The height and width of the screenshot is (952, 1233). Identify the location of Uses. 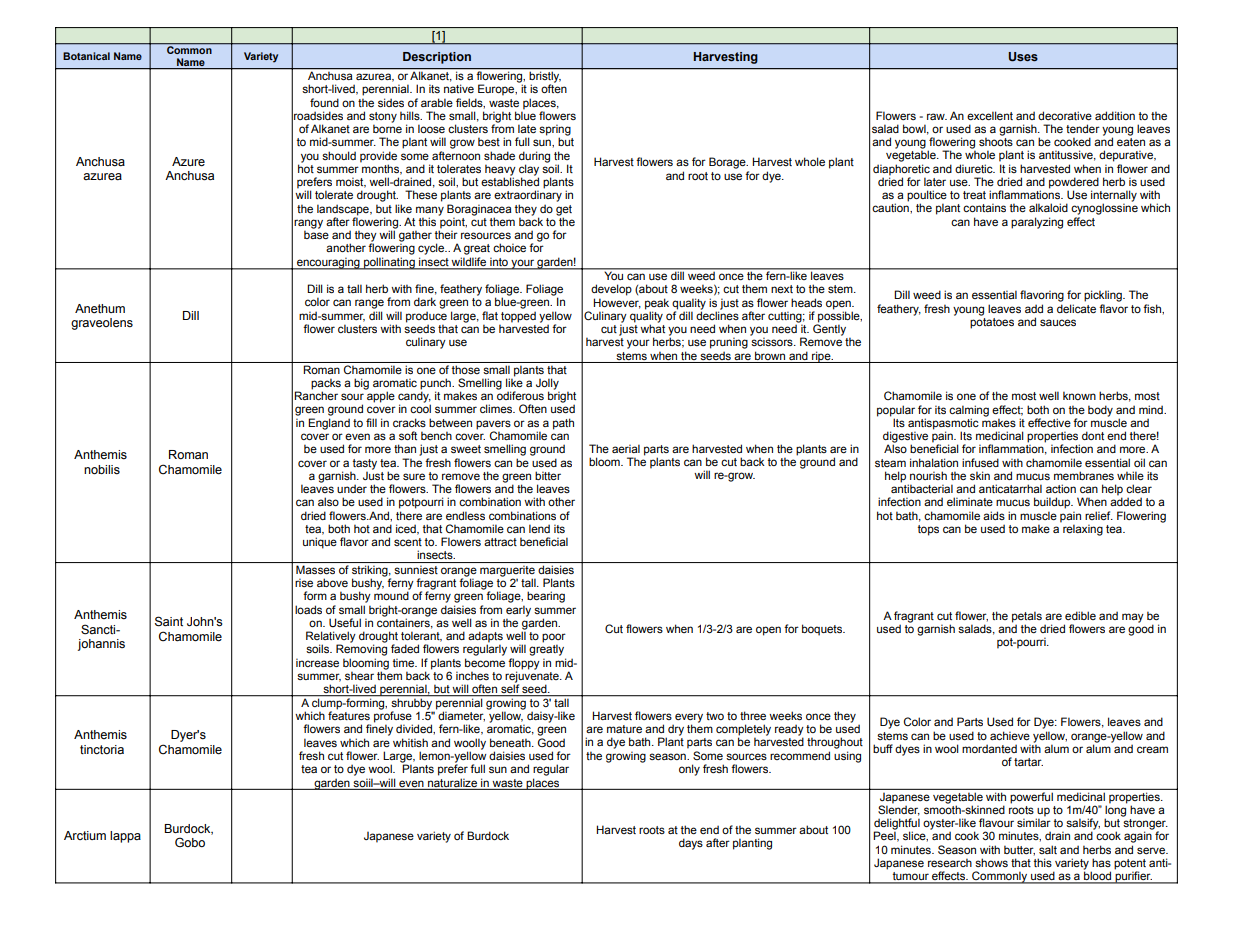
(1023, 57).
